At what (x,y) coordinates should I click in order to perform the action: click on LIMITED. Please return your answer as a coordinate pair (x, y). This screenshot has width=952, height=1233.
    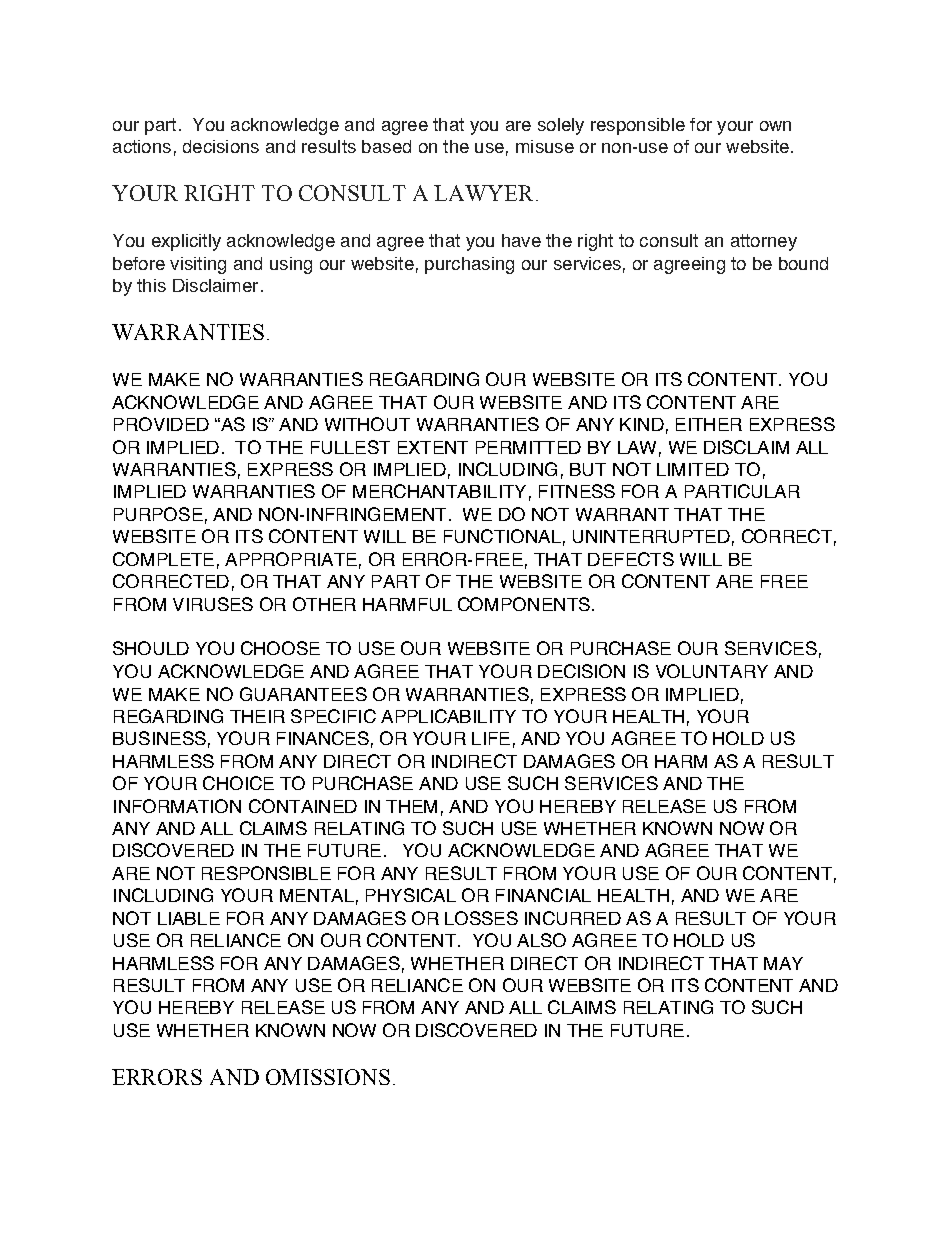
    Looking at the image, I should click on (693, 469).
